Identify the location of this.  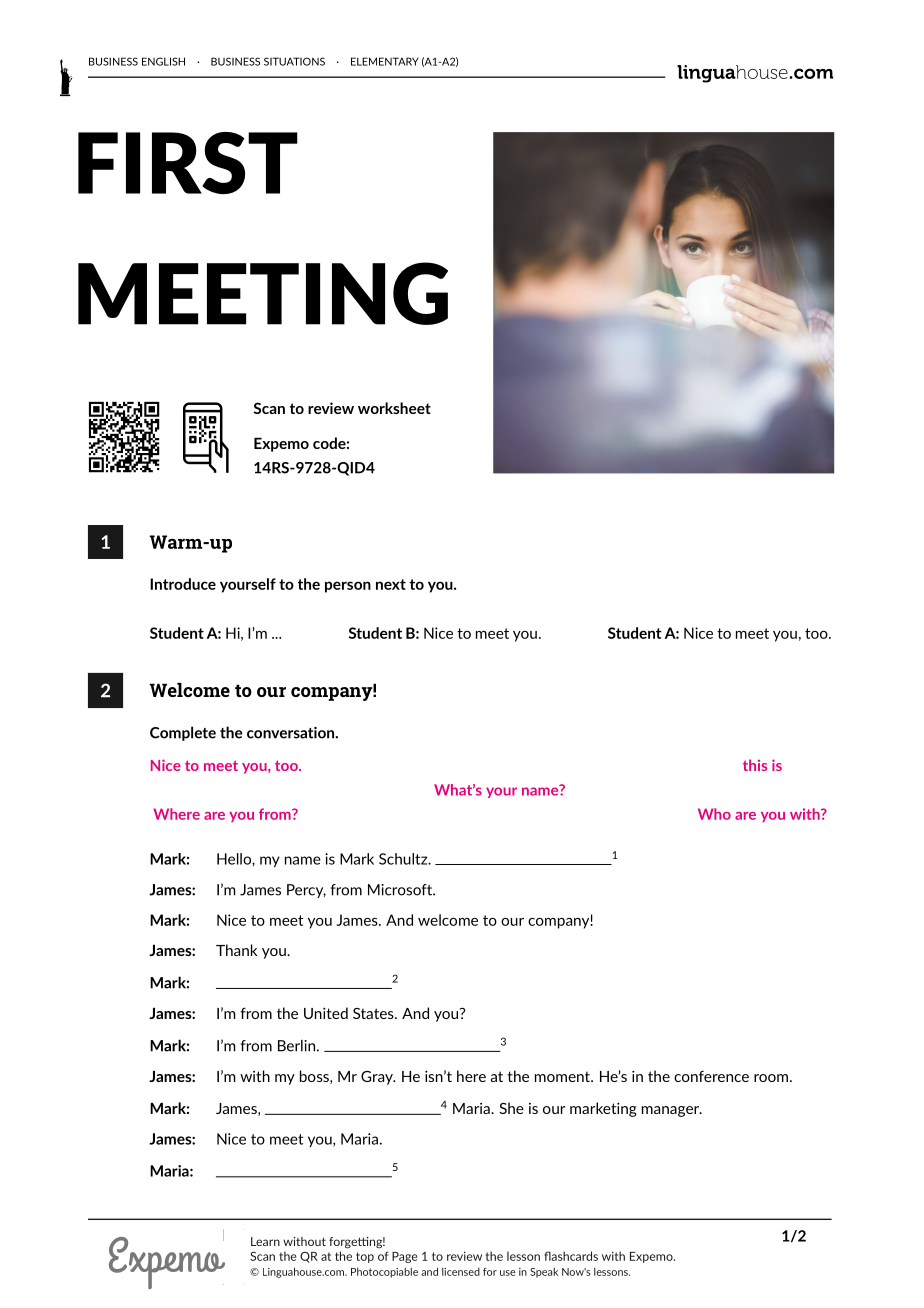
(755, 765).
